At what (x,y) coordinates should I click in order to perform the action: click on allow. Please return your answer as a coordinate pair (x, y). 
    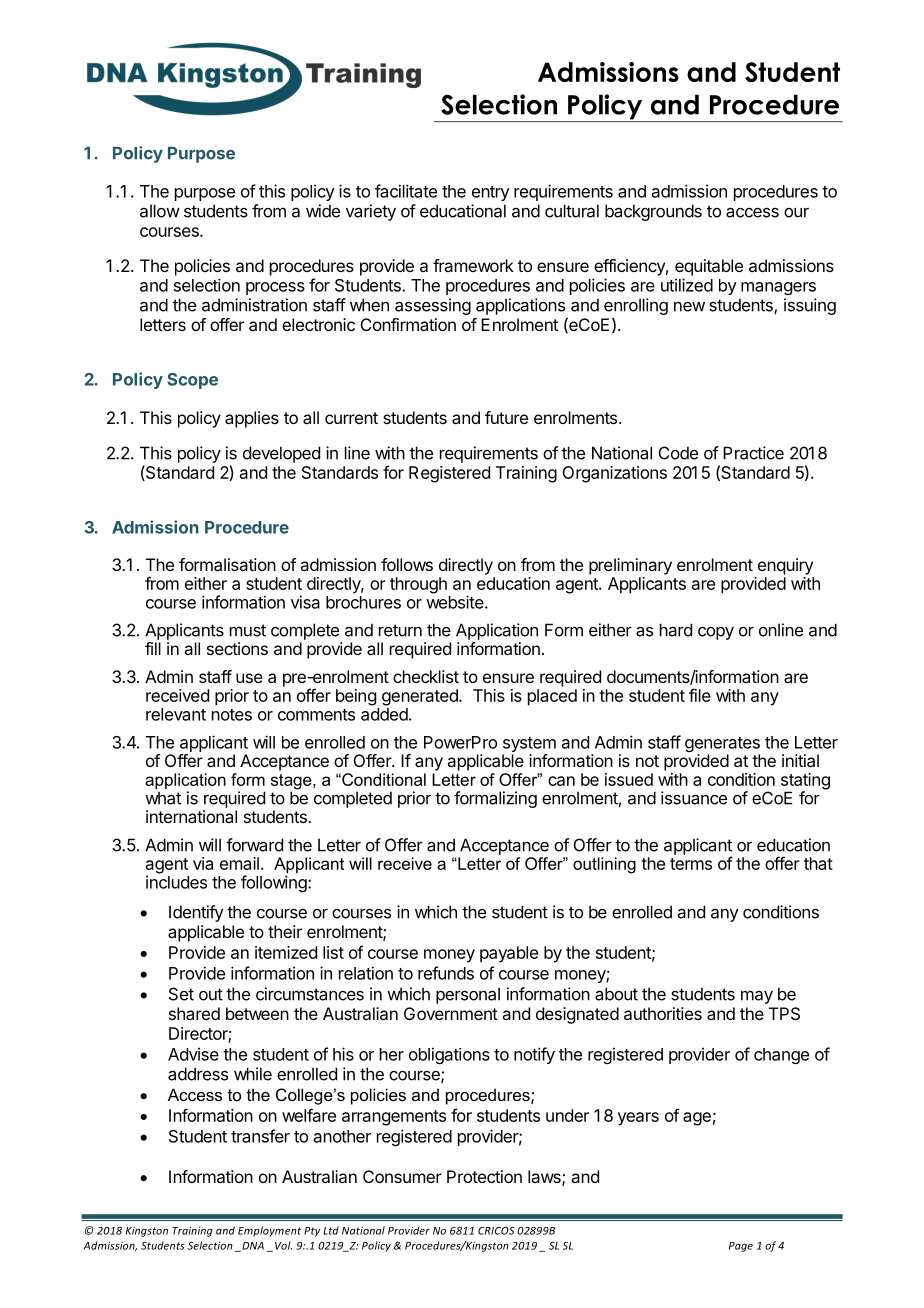
    Looking at the image, I should click on (160, 211).
